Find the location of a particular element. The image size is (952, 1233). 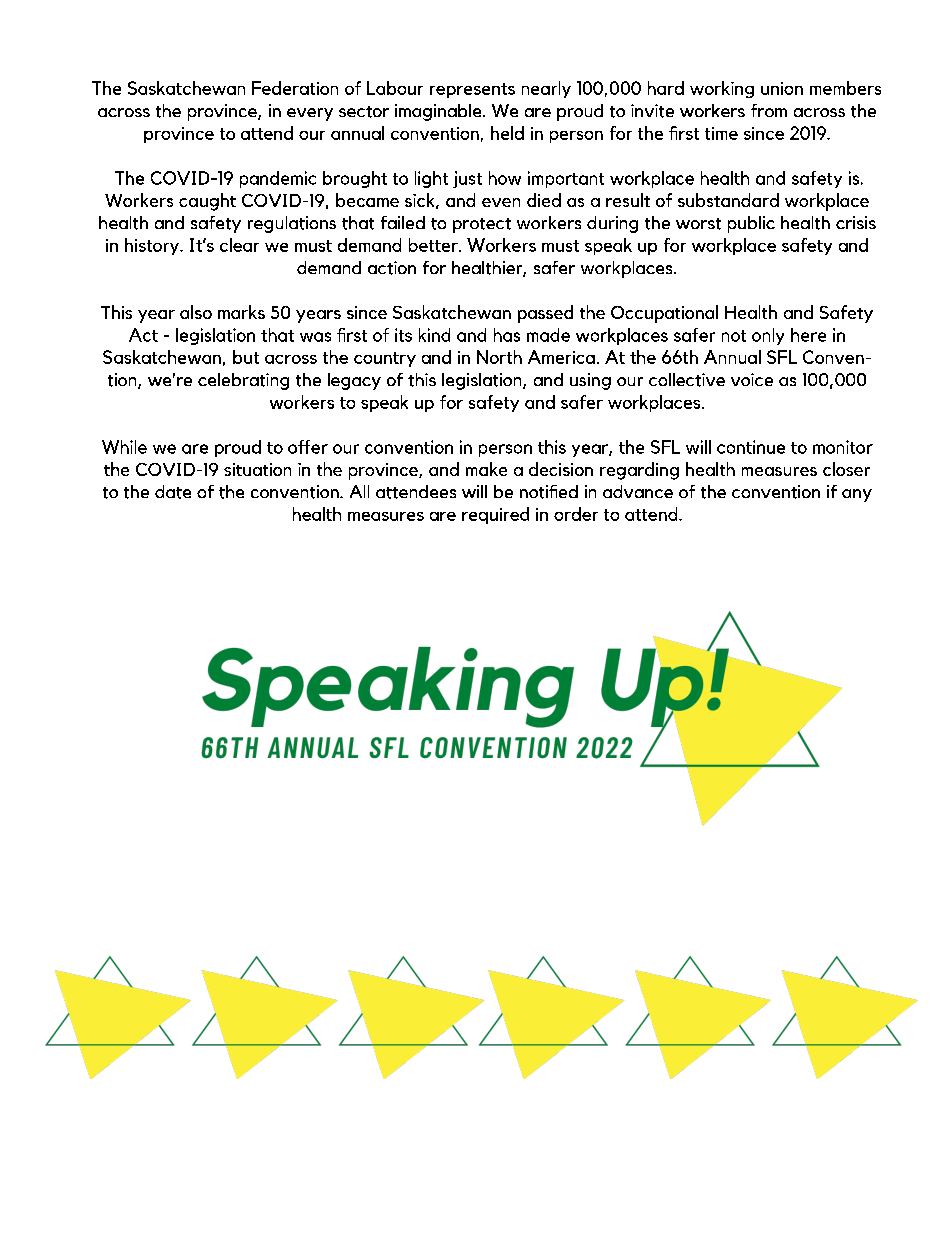

date is located at coordinates (173, 492).
